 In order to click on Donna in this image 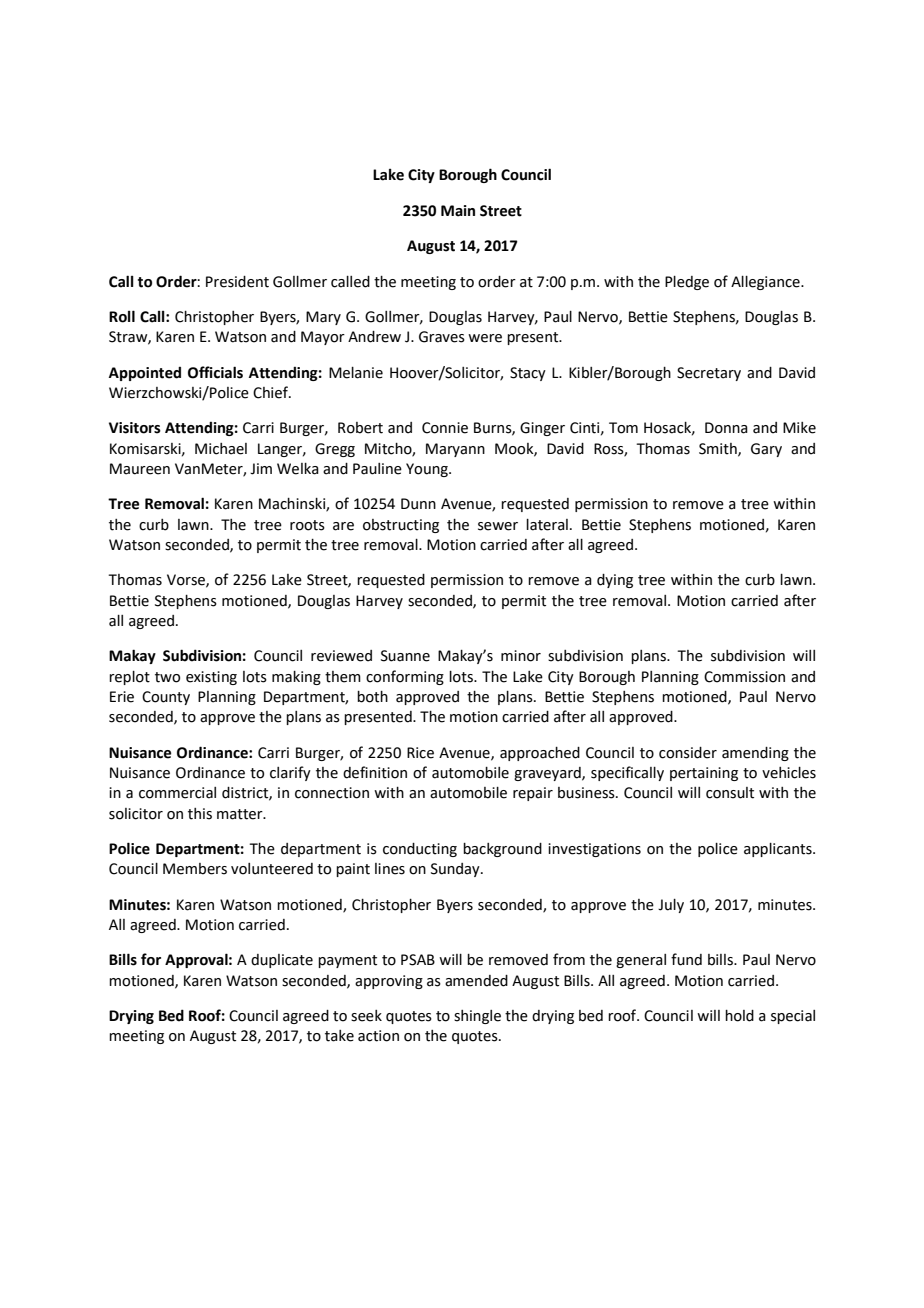, I will do `click(726, 428)`.
